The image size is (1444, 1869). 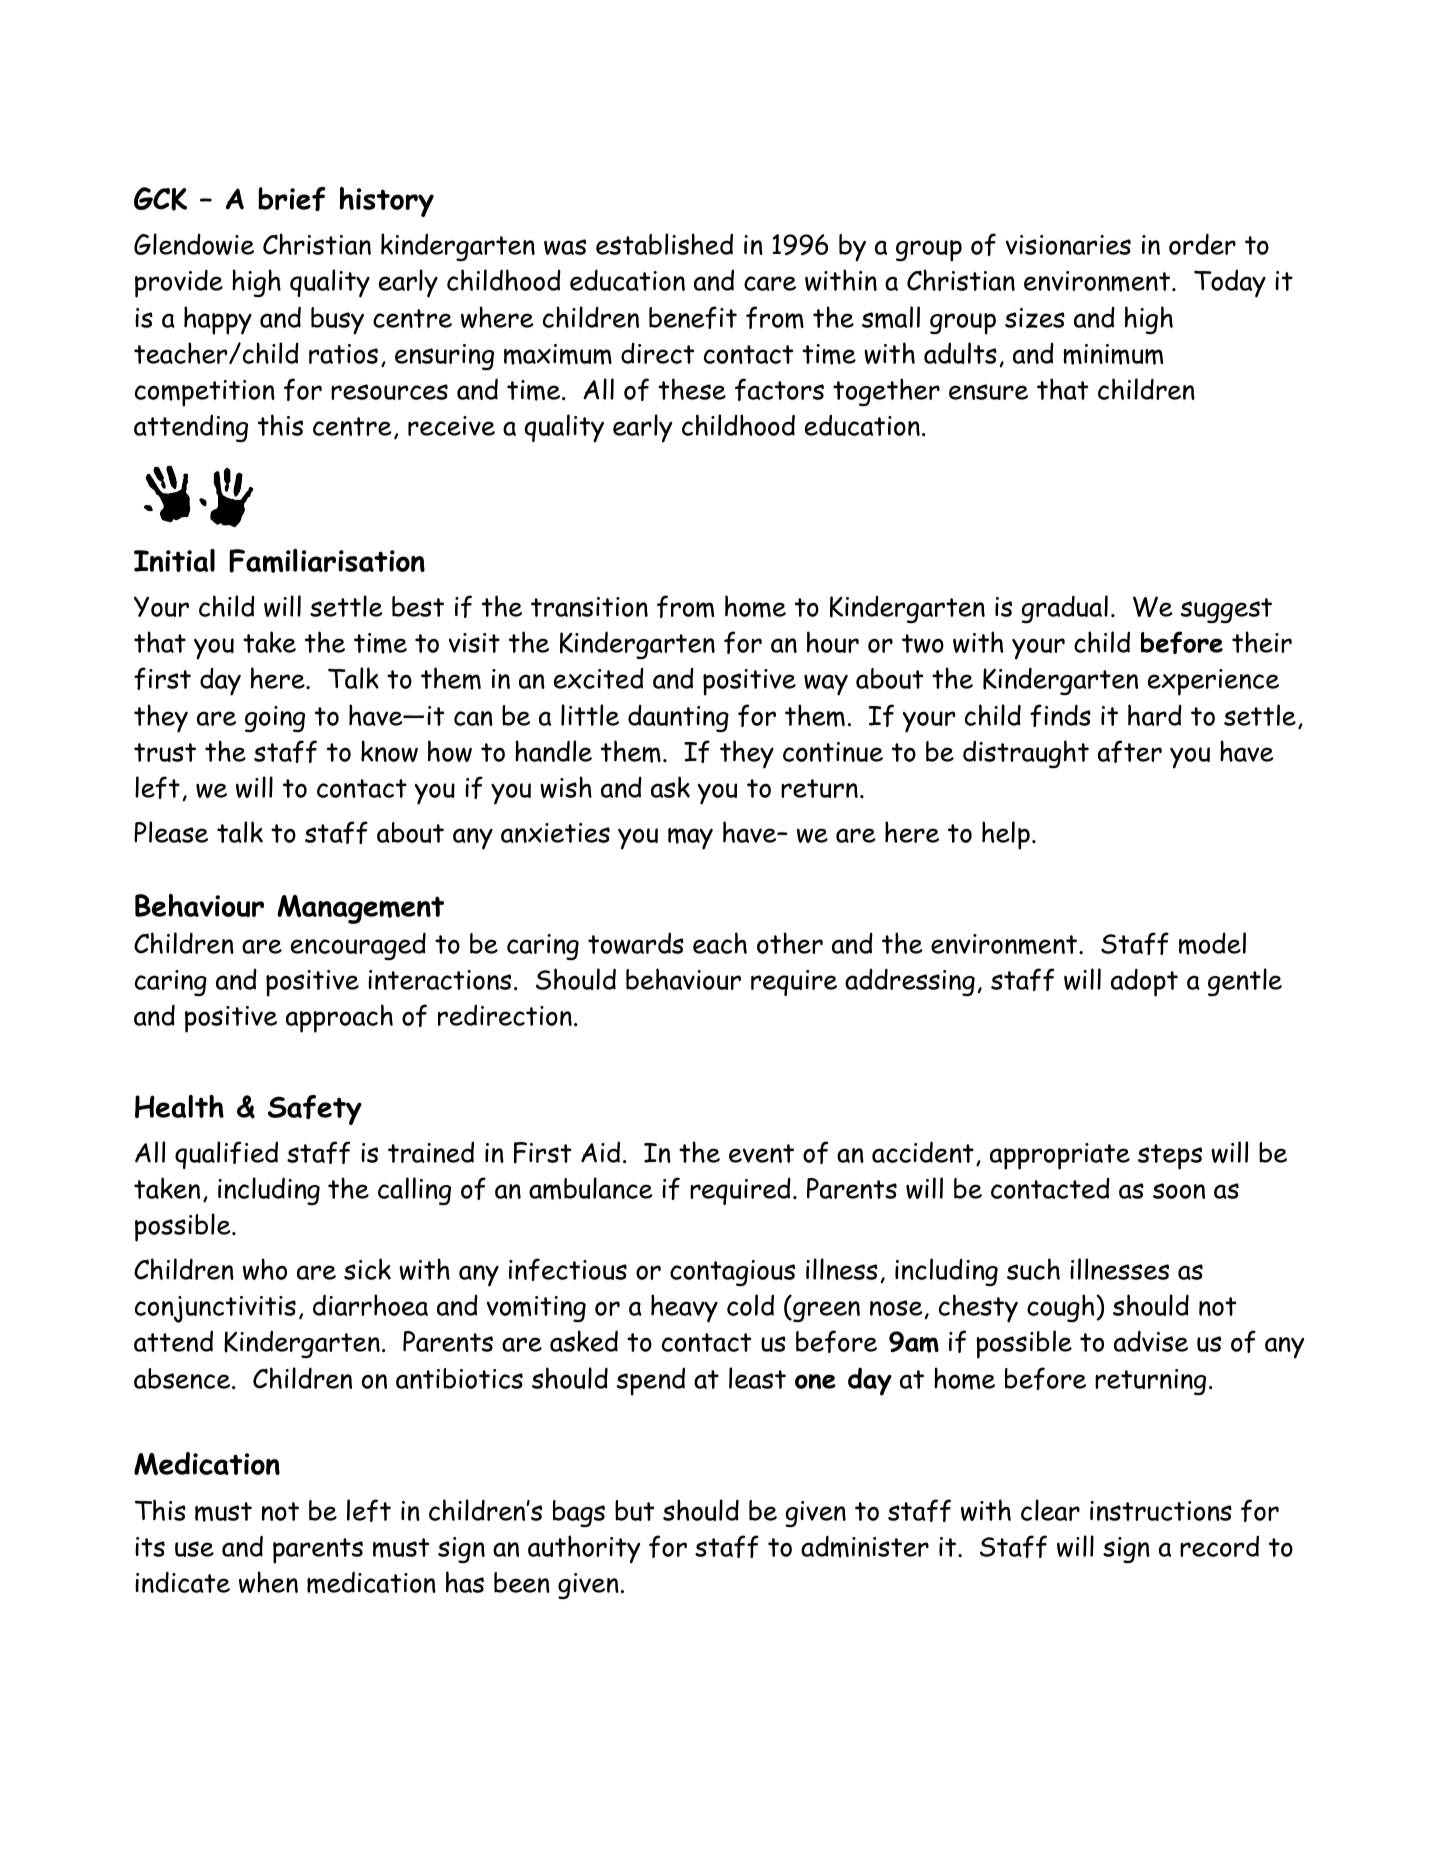 I want to click on steps, so click(x=1170, y=1157).
